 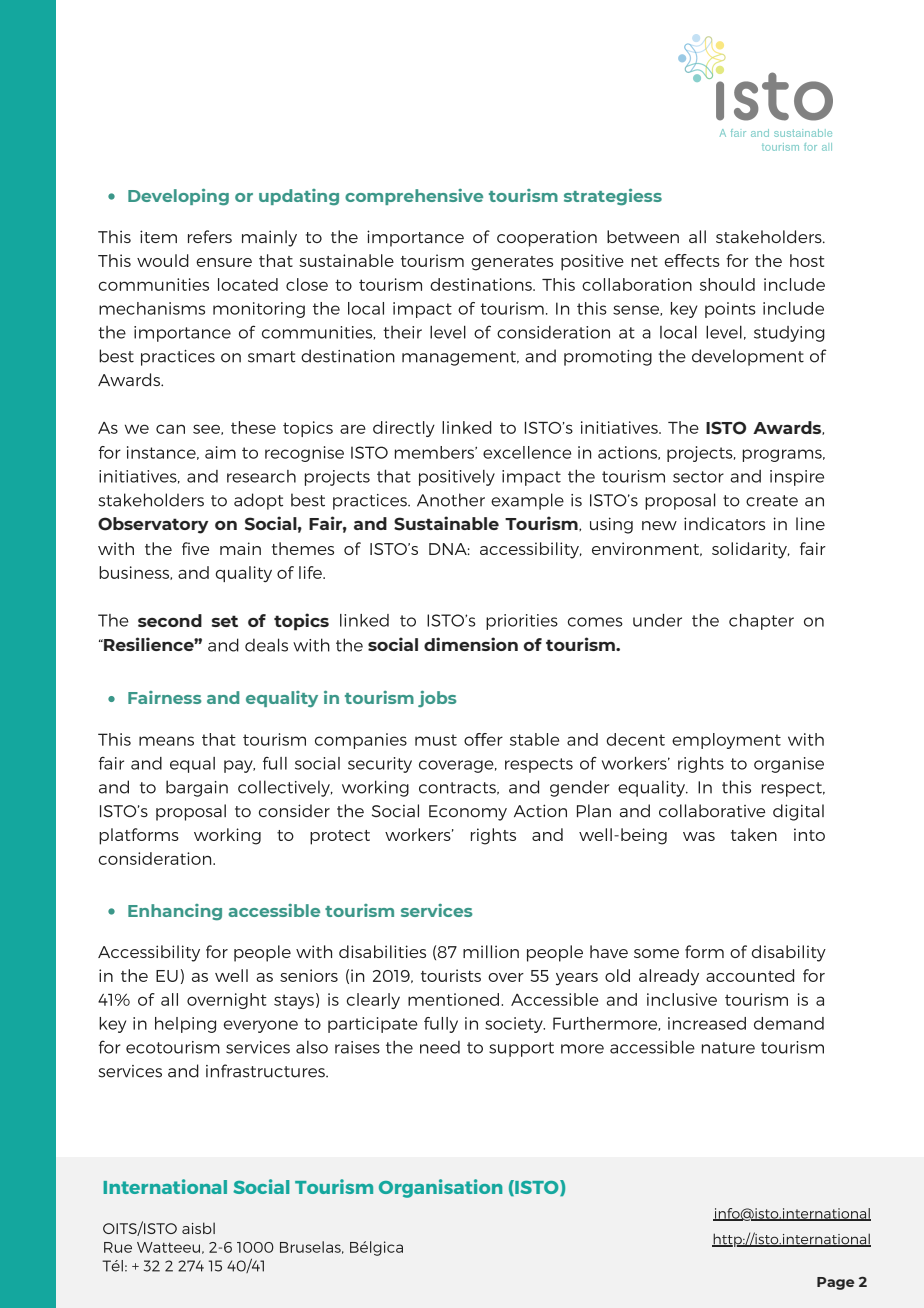 I want to click on refers, so click(x=210, y=236).
